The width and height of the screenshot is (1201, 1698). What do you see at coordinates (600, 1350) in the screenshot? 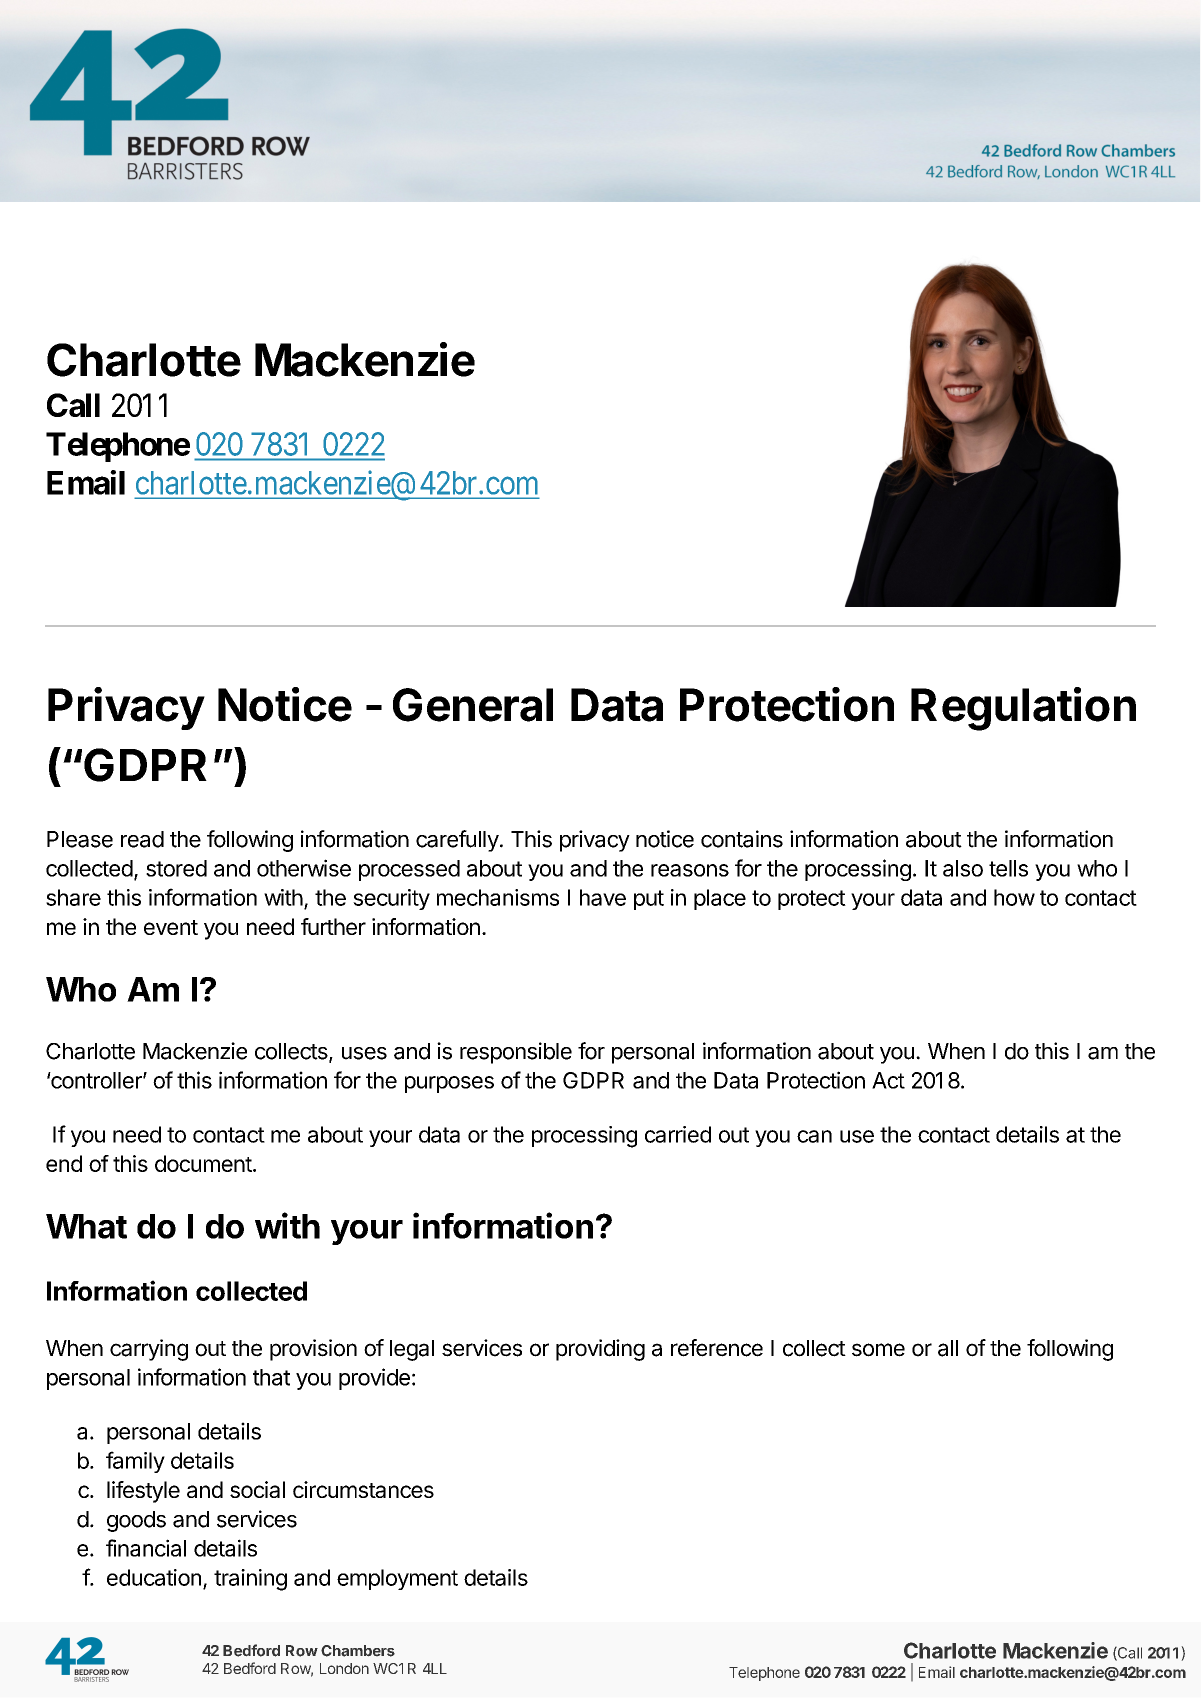
I see `providing` at bounding box center [600, 1350].
